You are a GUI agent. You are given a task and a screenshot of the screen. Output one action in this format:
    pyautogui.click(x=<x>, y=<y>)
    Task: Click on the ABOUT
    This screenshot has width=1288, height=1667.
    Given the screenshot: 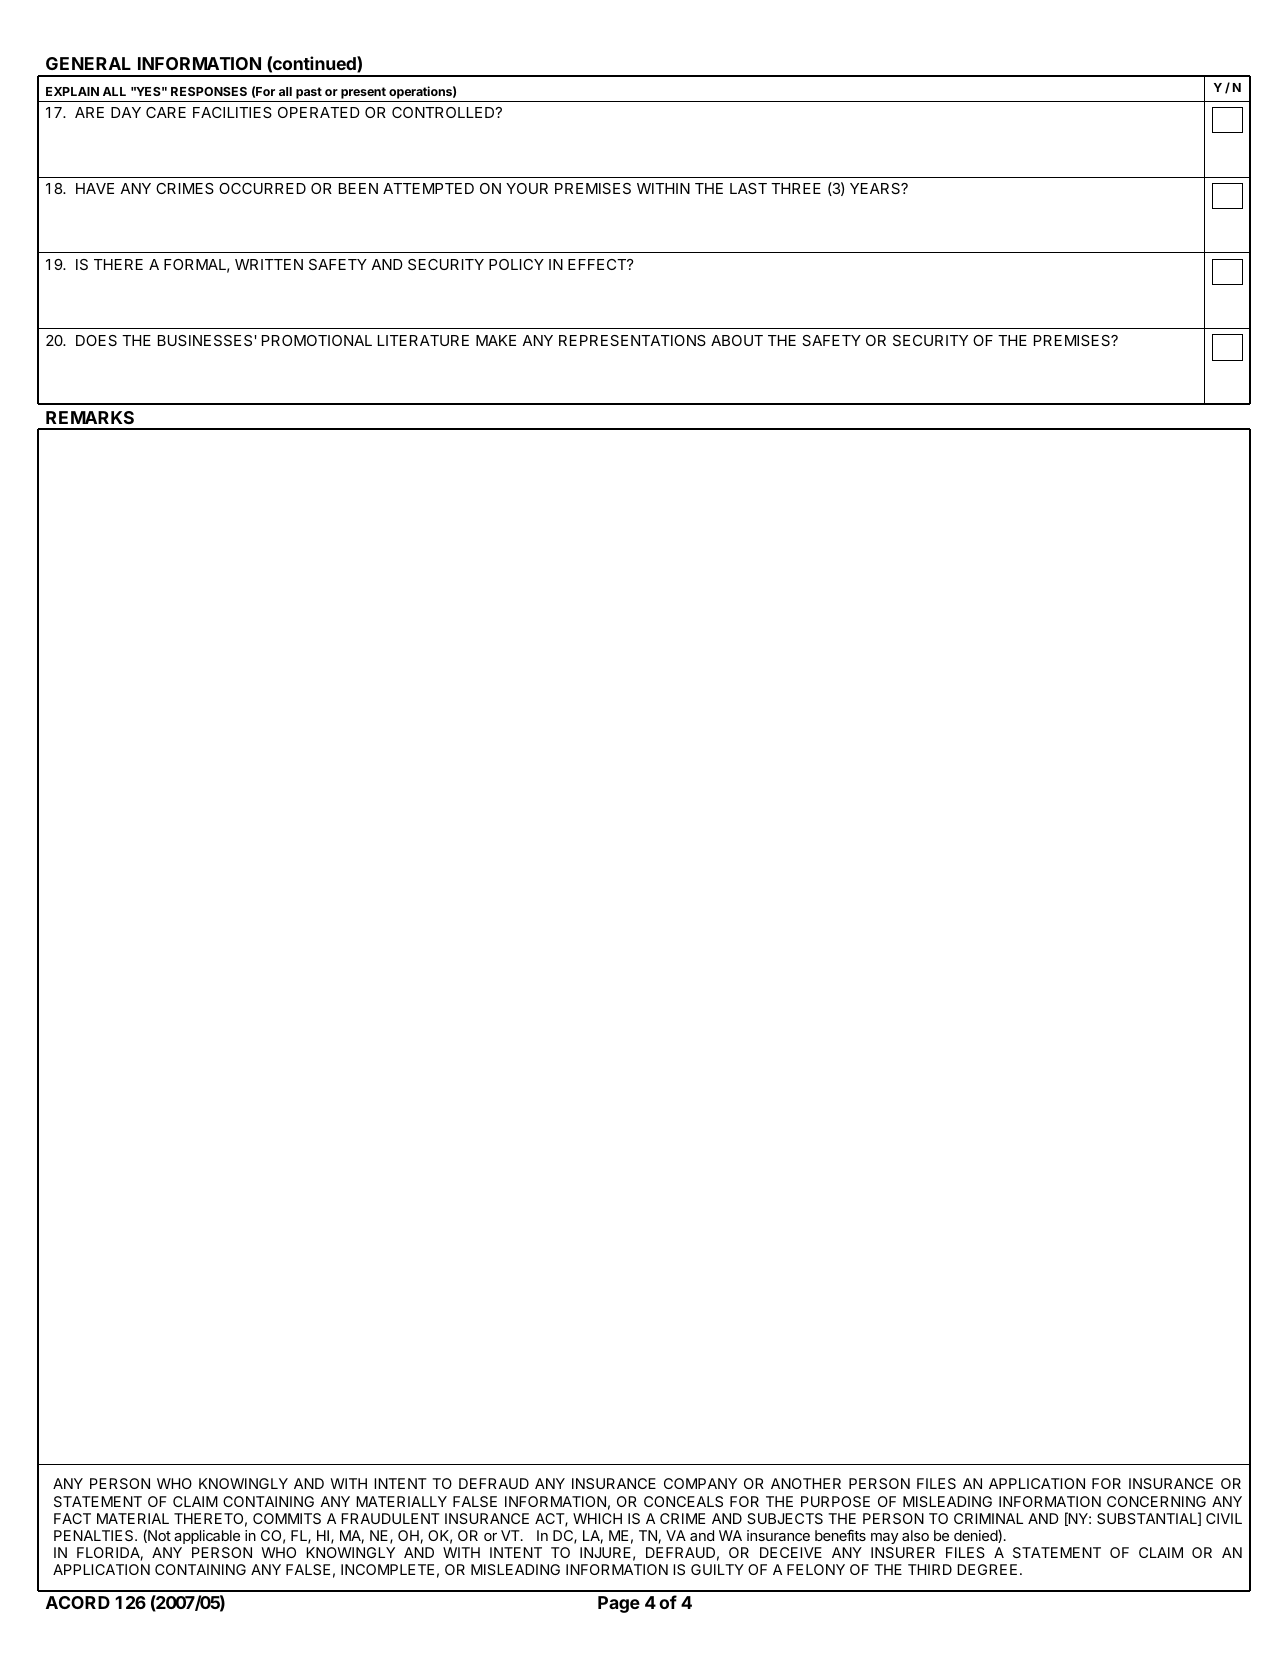 What is the action you would take?
    pyautogui.click(x=737, y=340)
